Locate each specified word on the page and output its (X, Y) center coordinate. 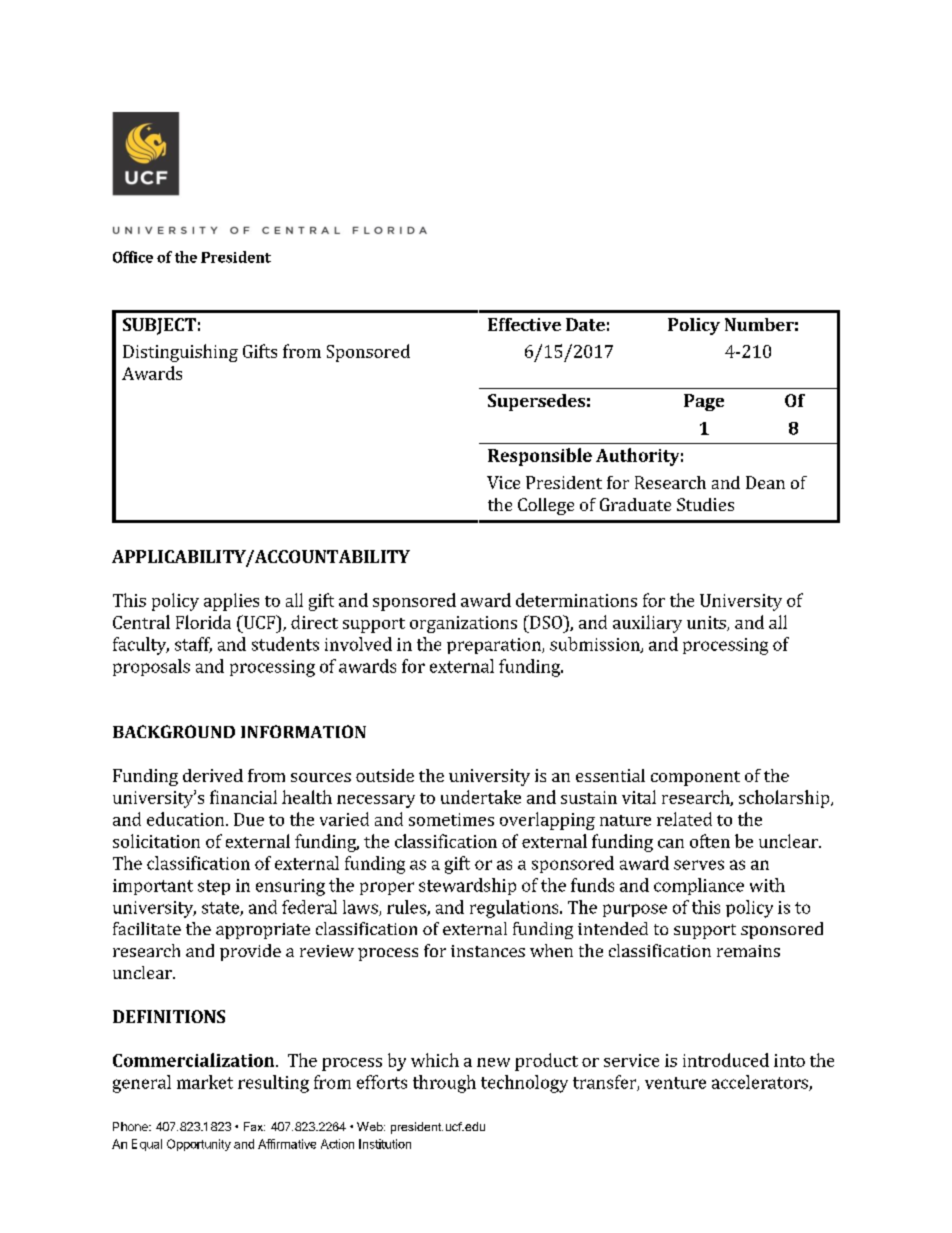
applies (231, 602)
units (707, 623)
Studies (705, 504)
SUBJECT (159, 326)
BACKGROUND (174, 731)
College (546, 506)
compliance (699, 886)
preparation (495, 646)
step (214, 887)
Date (585, 324)
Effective (524, 324)
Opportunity (199, 1145)
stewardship (467, 886)
